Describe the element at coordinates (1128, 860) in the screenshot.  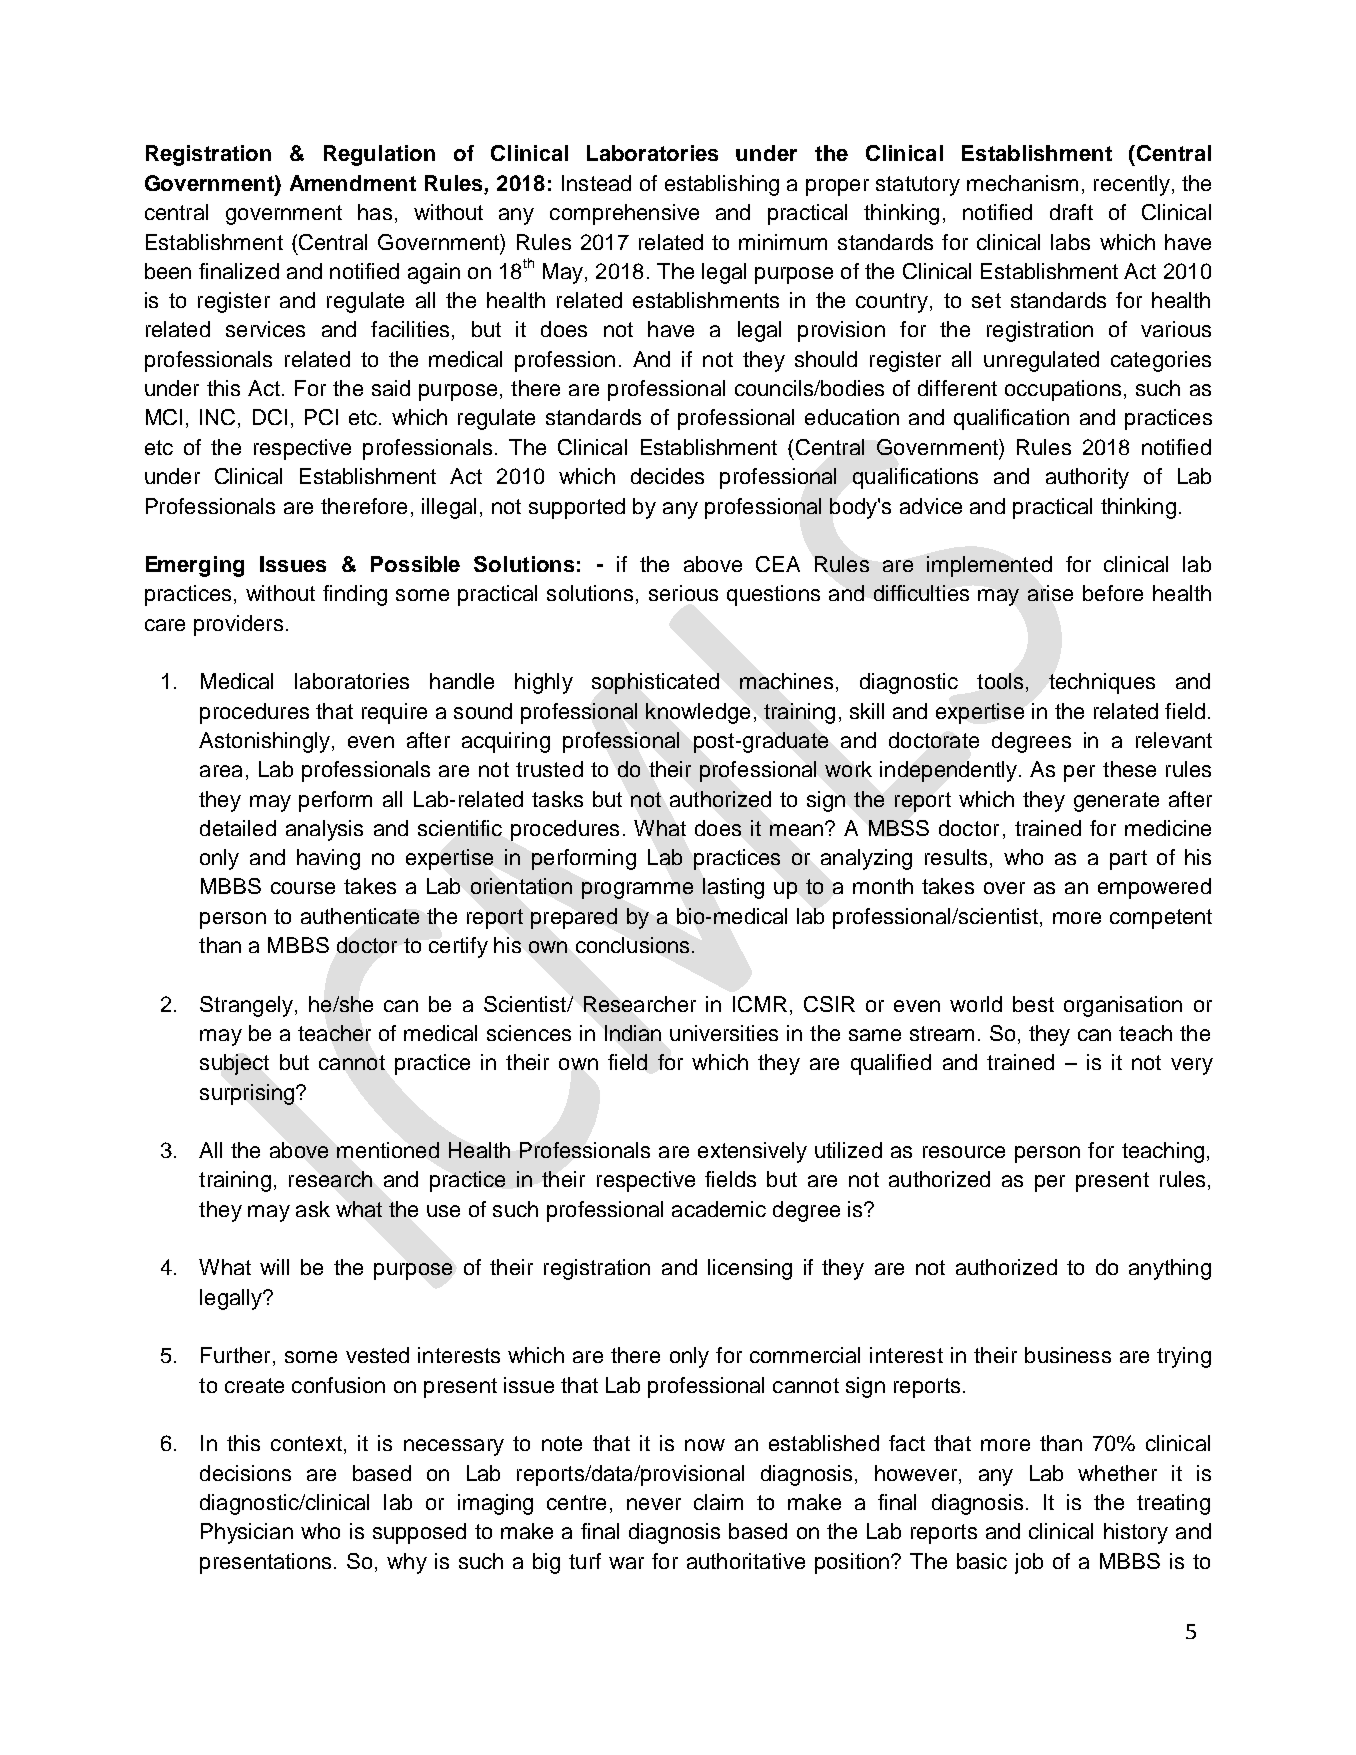
I see `part` at that location.
